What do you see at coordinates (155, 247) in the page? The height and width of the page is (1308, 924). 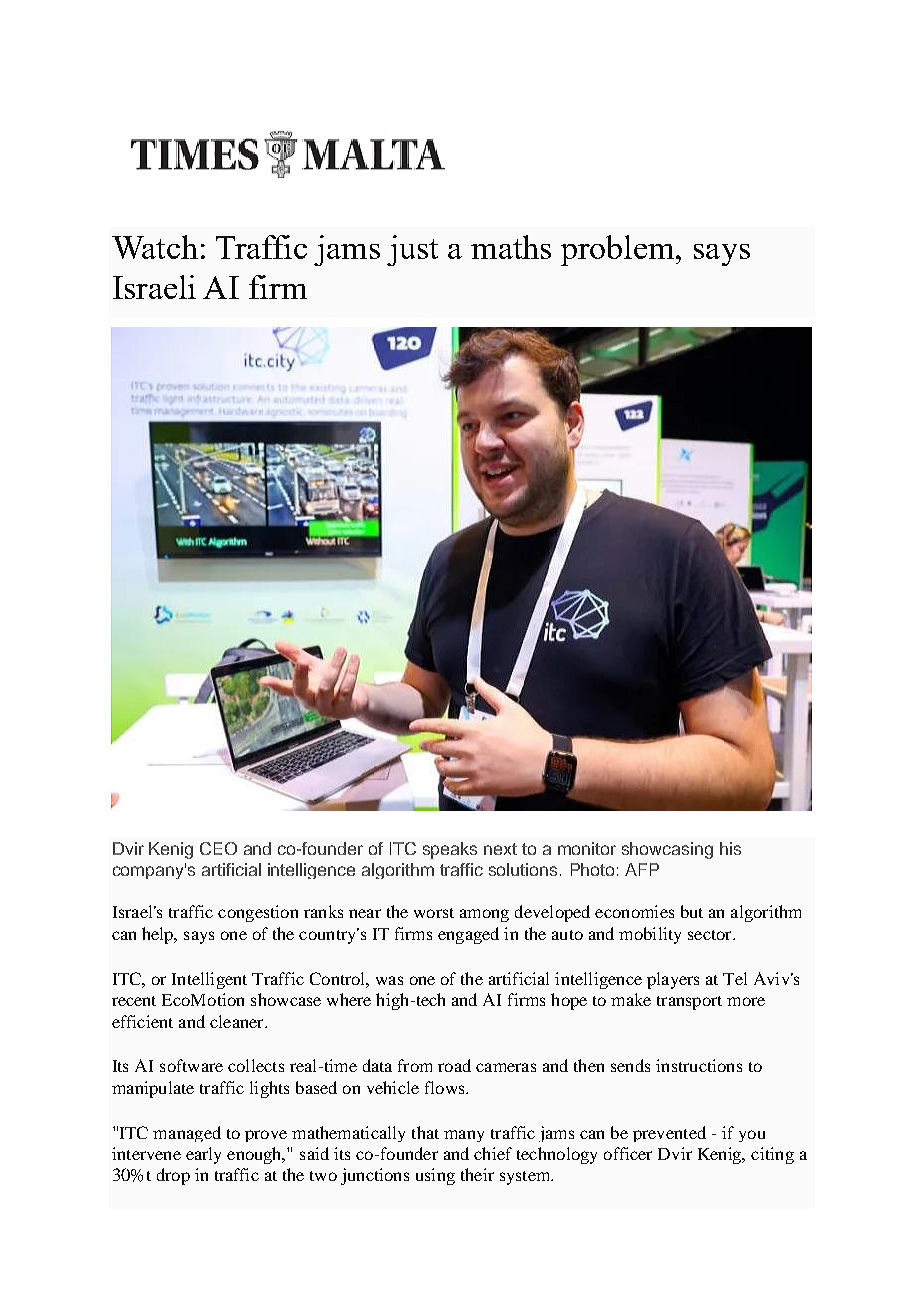 I see `Watch` at bounding box center [155, 247].
